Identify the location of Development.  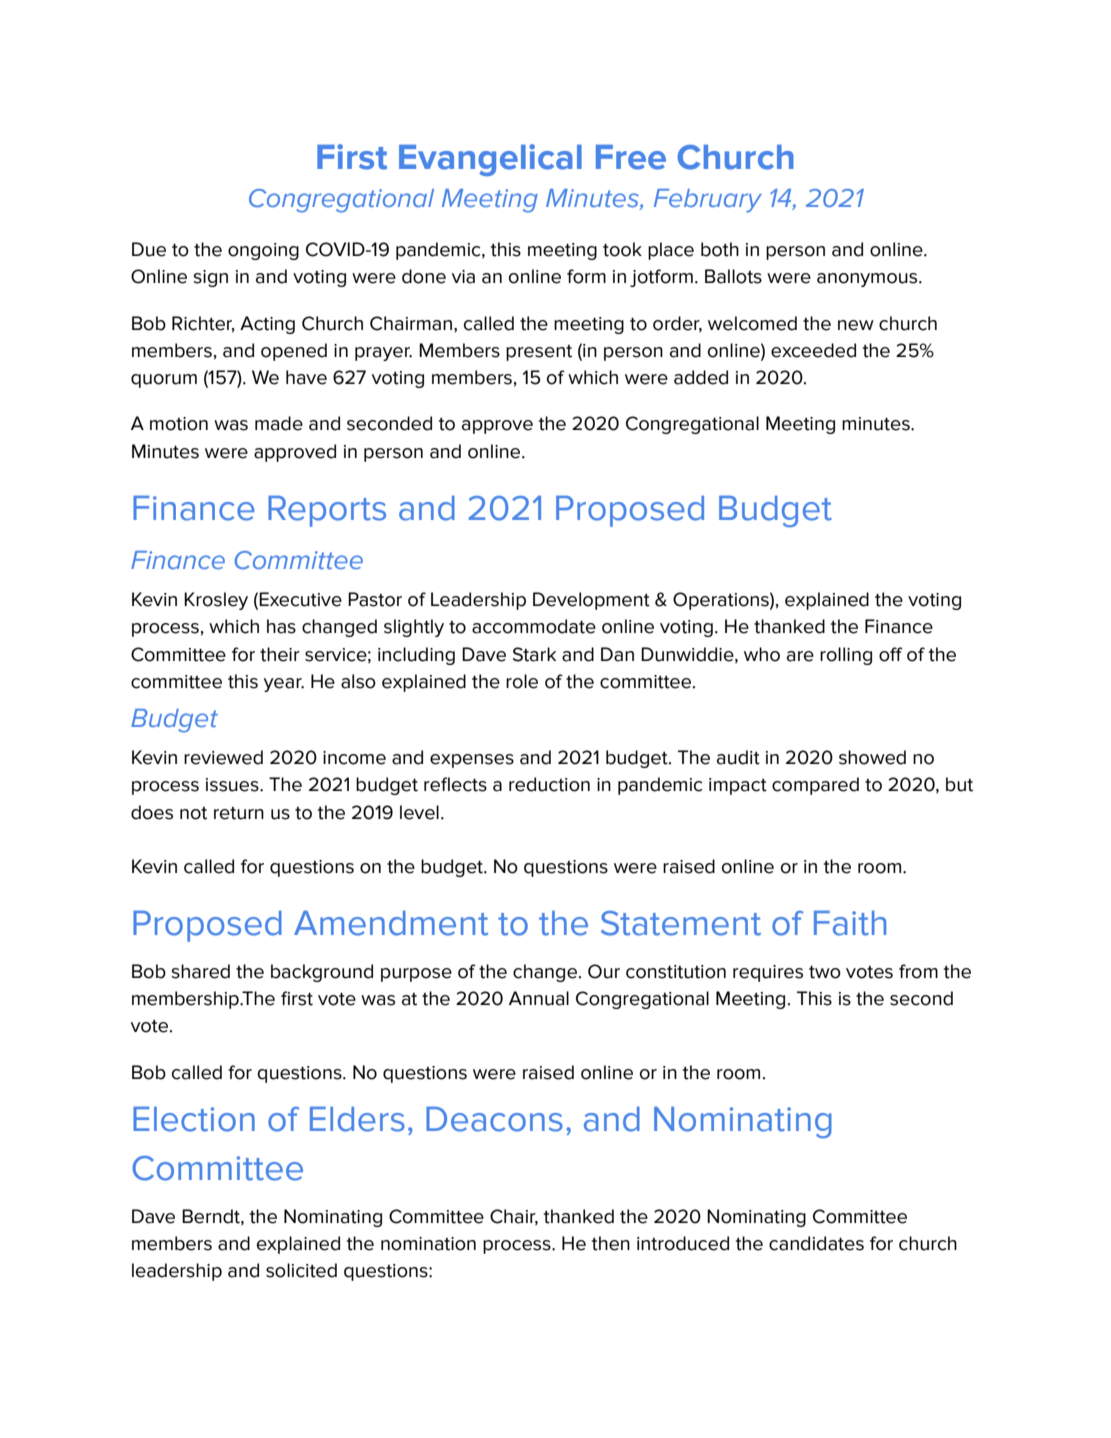
(591, 601).
